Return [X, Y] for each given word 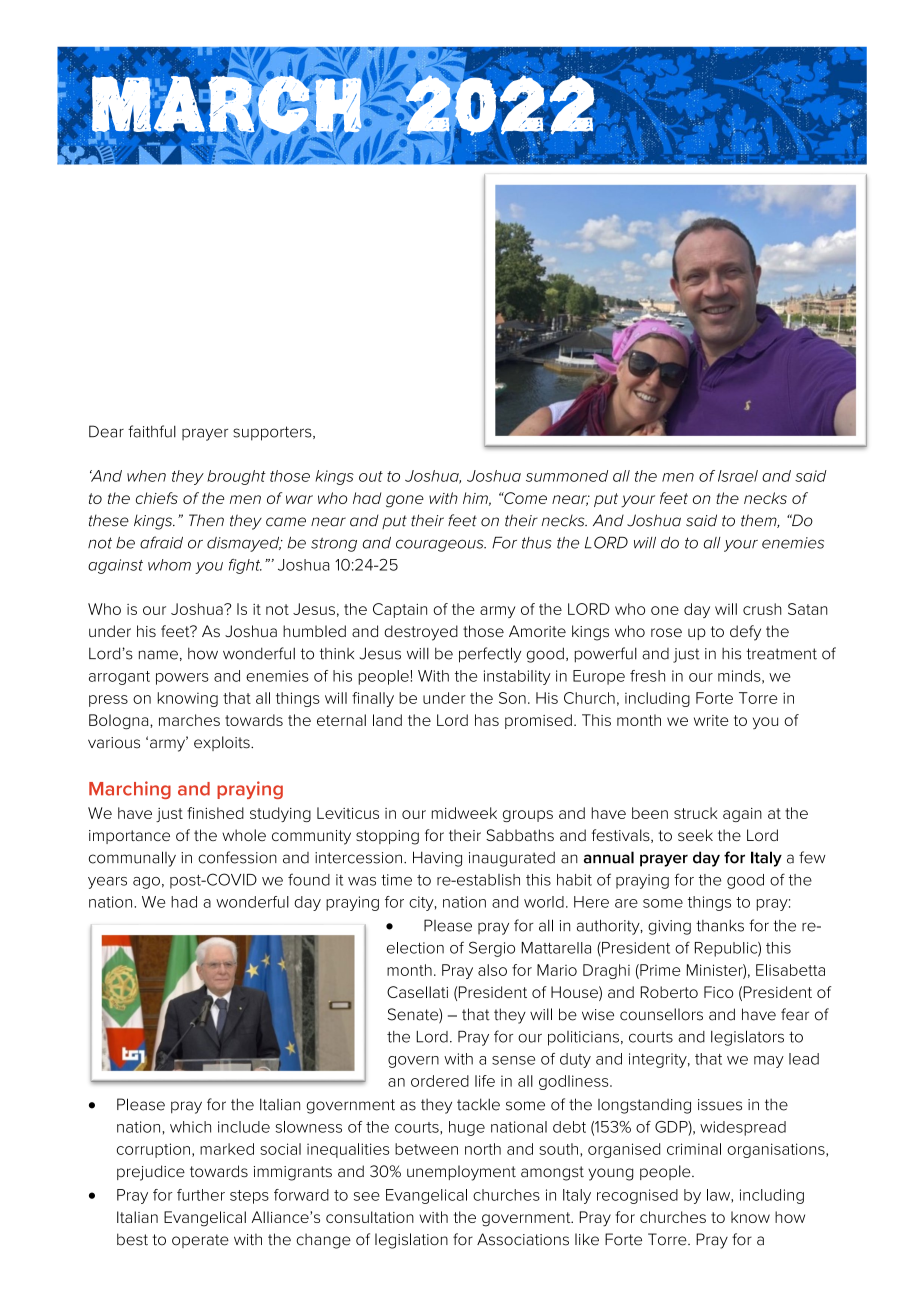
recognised [637, 1196]
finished [215, 813]
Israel [738, 476]
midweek [464, 813]
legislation [411, 1241]
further [201, 1195]
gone [405, 501]
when [146, 476]
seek [695, 835]
